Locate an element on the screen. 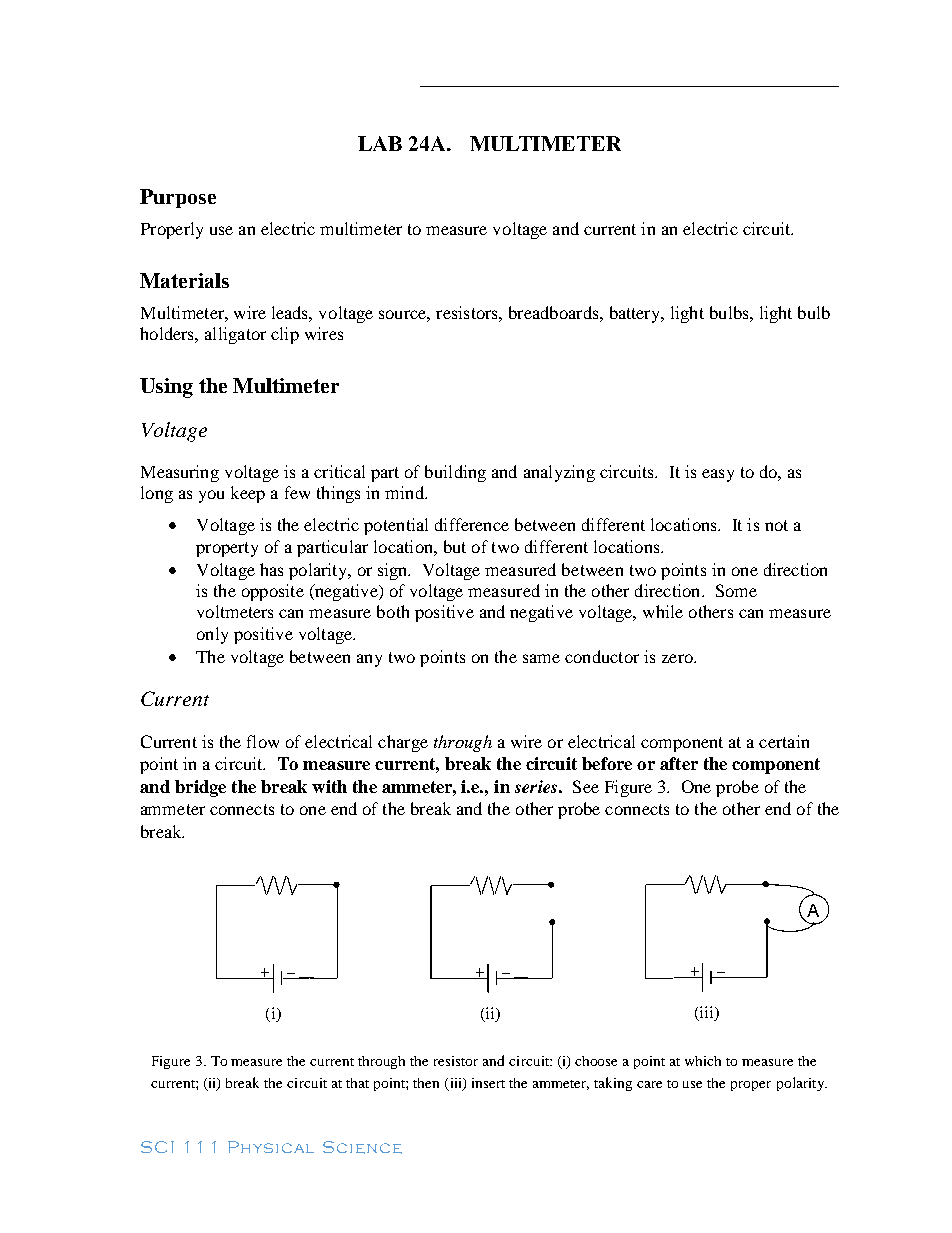 The height and width of the screenshot is (1233, 952). Purpose is located at coordinates (178, 198).
